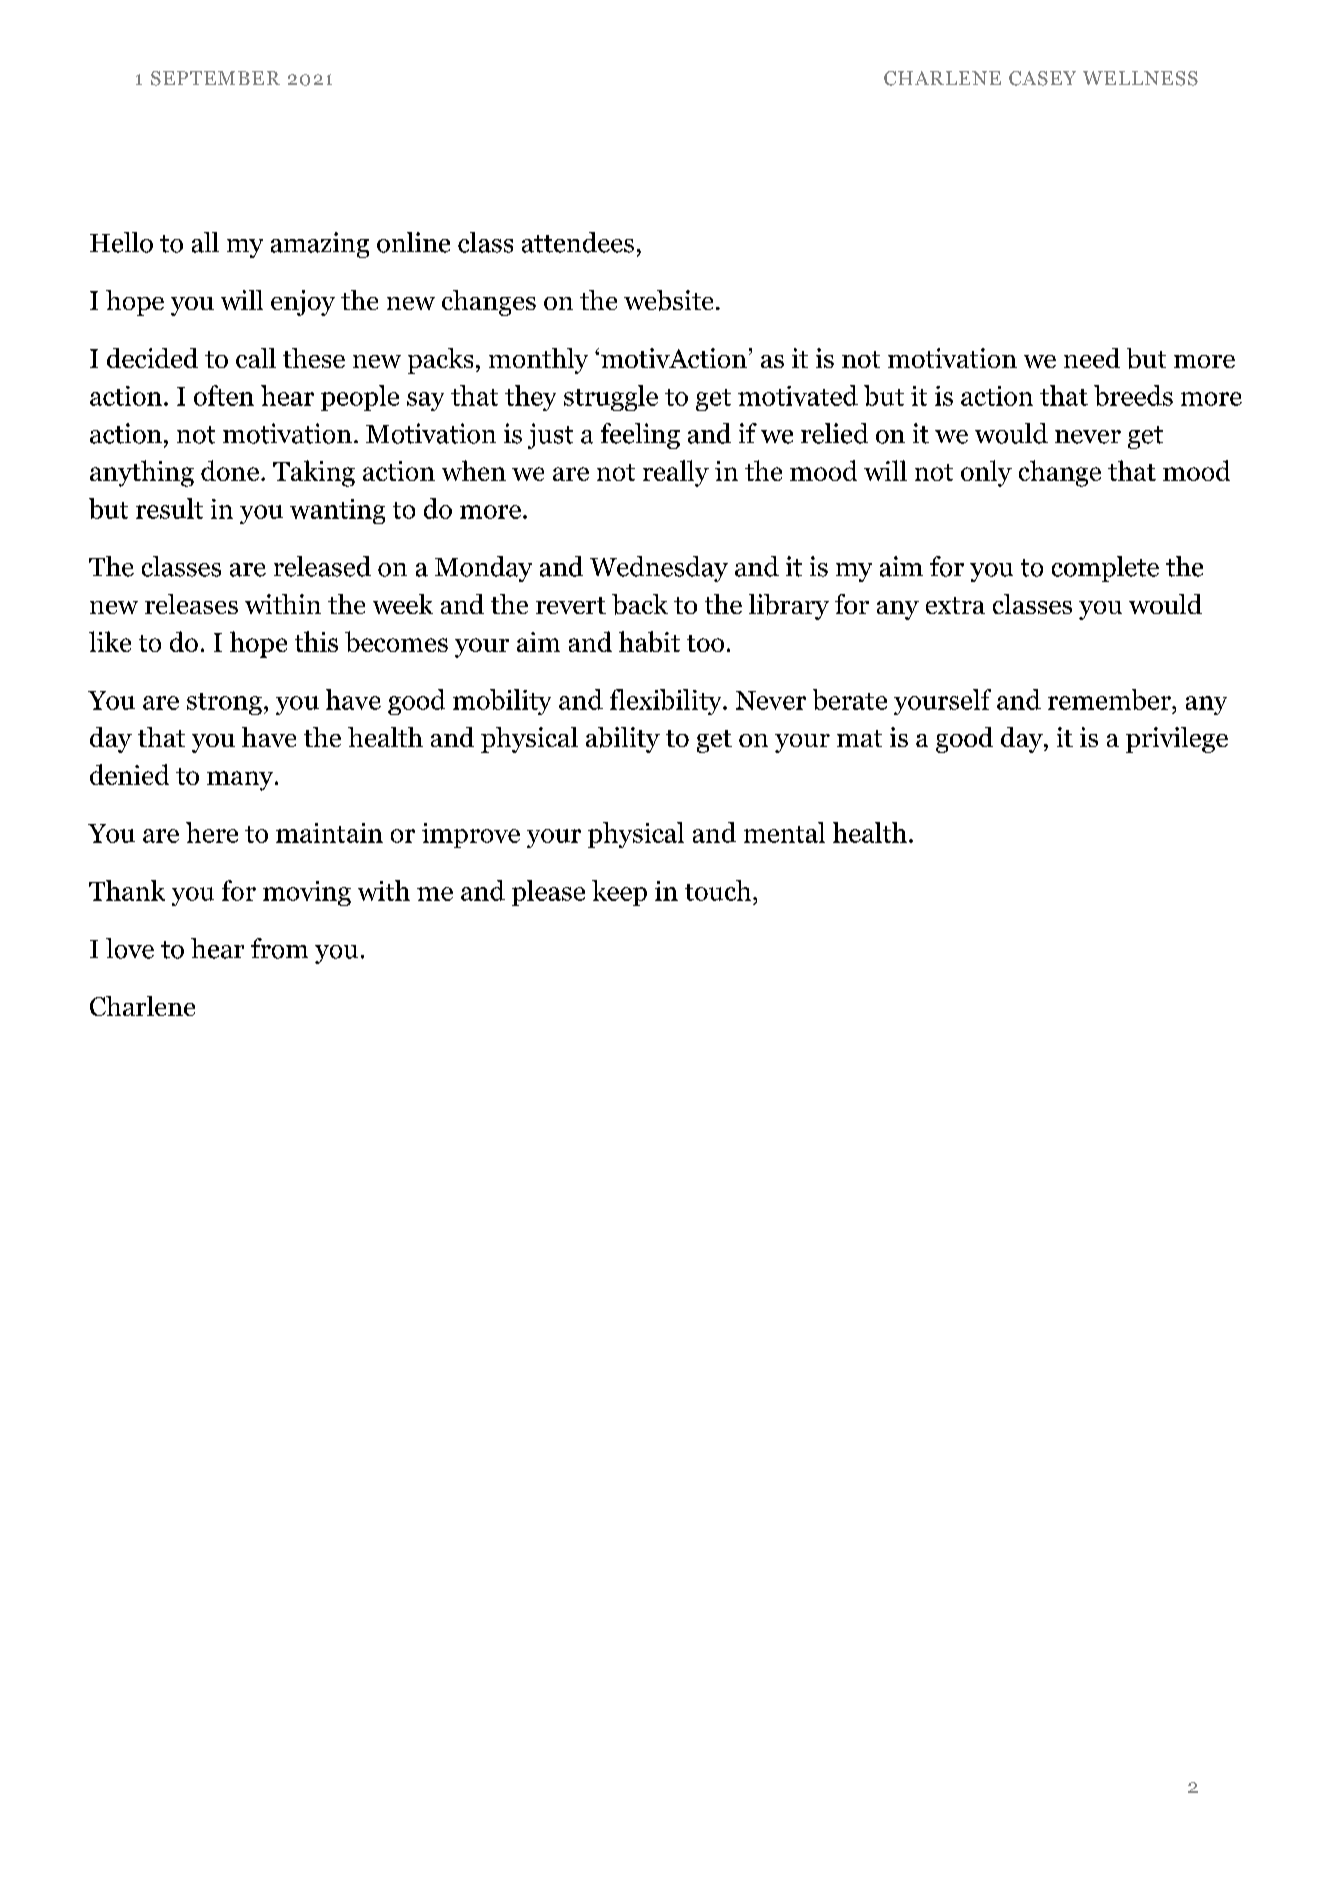 The width and height of the screenshot is (1334, 1887). I want to click on CASEY, so click(1042, 78).
